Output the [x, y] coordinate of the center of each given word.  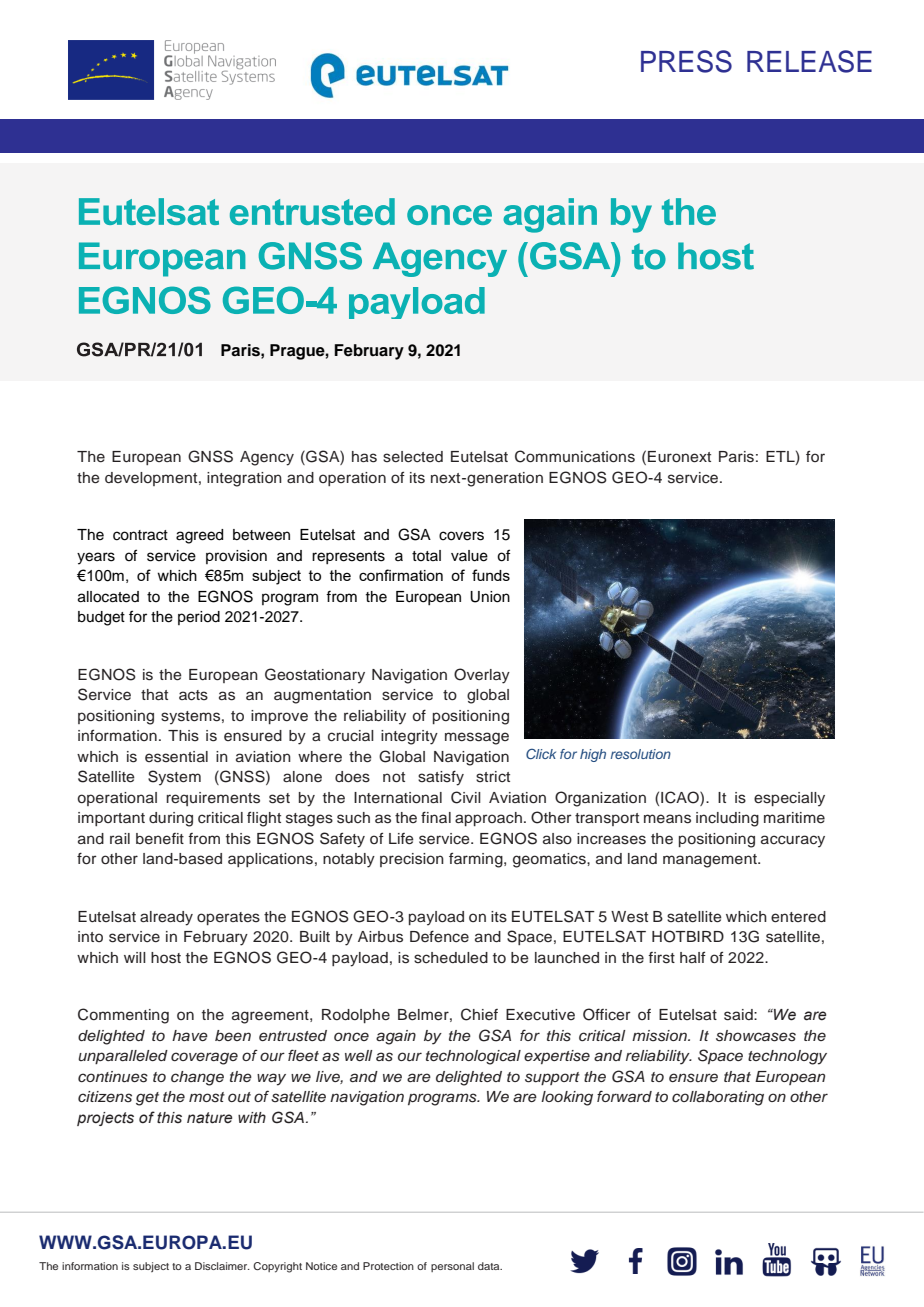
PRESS [686, 61]
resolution [641, 754]
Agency [267, 458]
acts [193, 695]
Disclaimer [222, 1266]
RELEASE [809, 61]
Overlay [482, 676]
